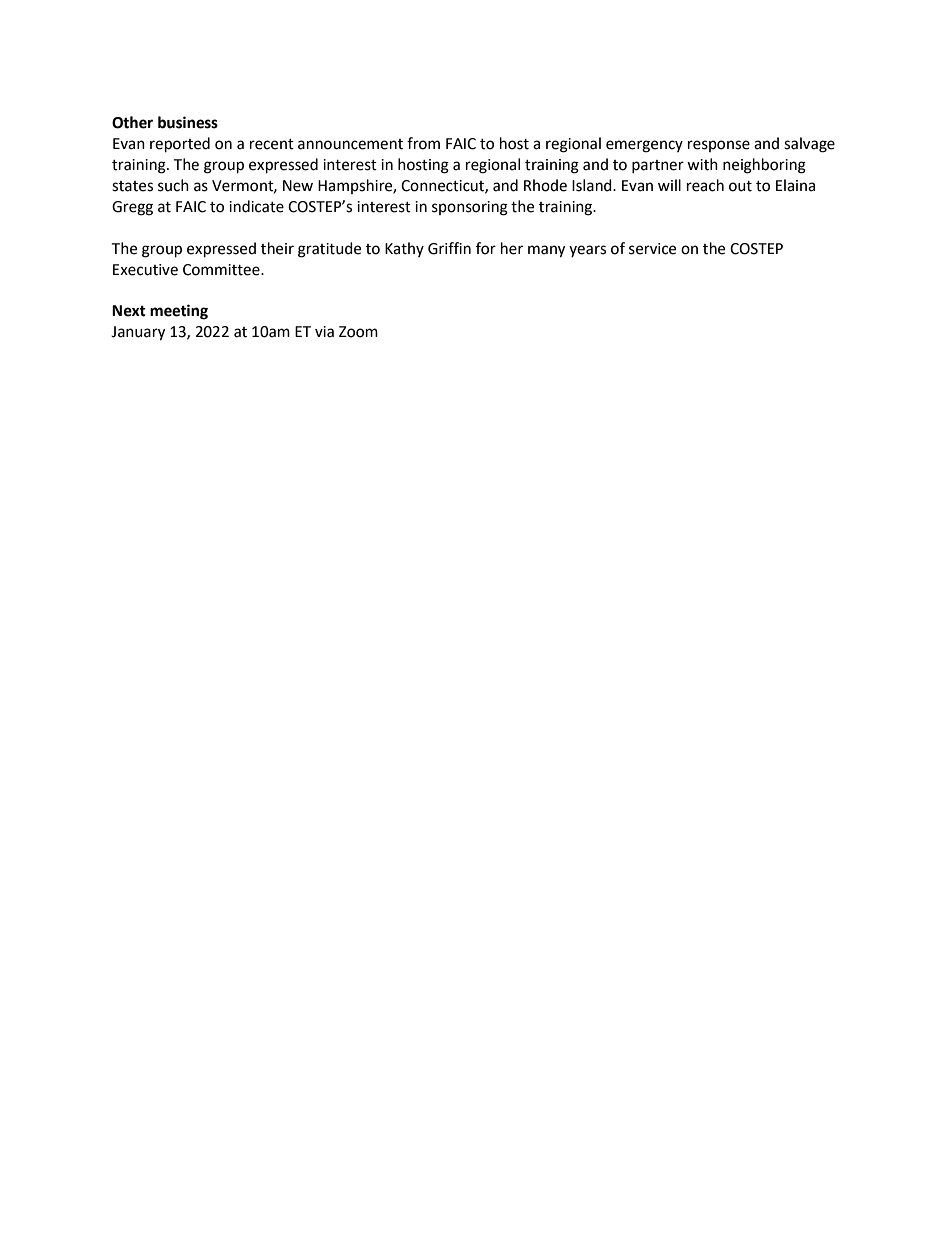 This screenshot has width=952, height=1233. Describe the element at coordinates (545, 185) in the screenshot. I see `Rhode` at that location.
